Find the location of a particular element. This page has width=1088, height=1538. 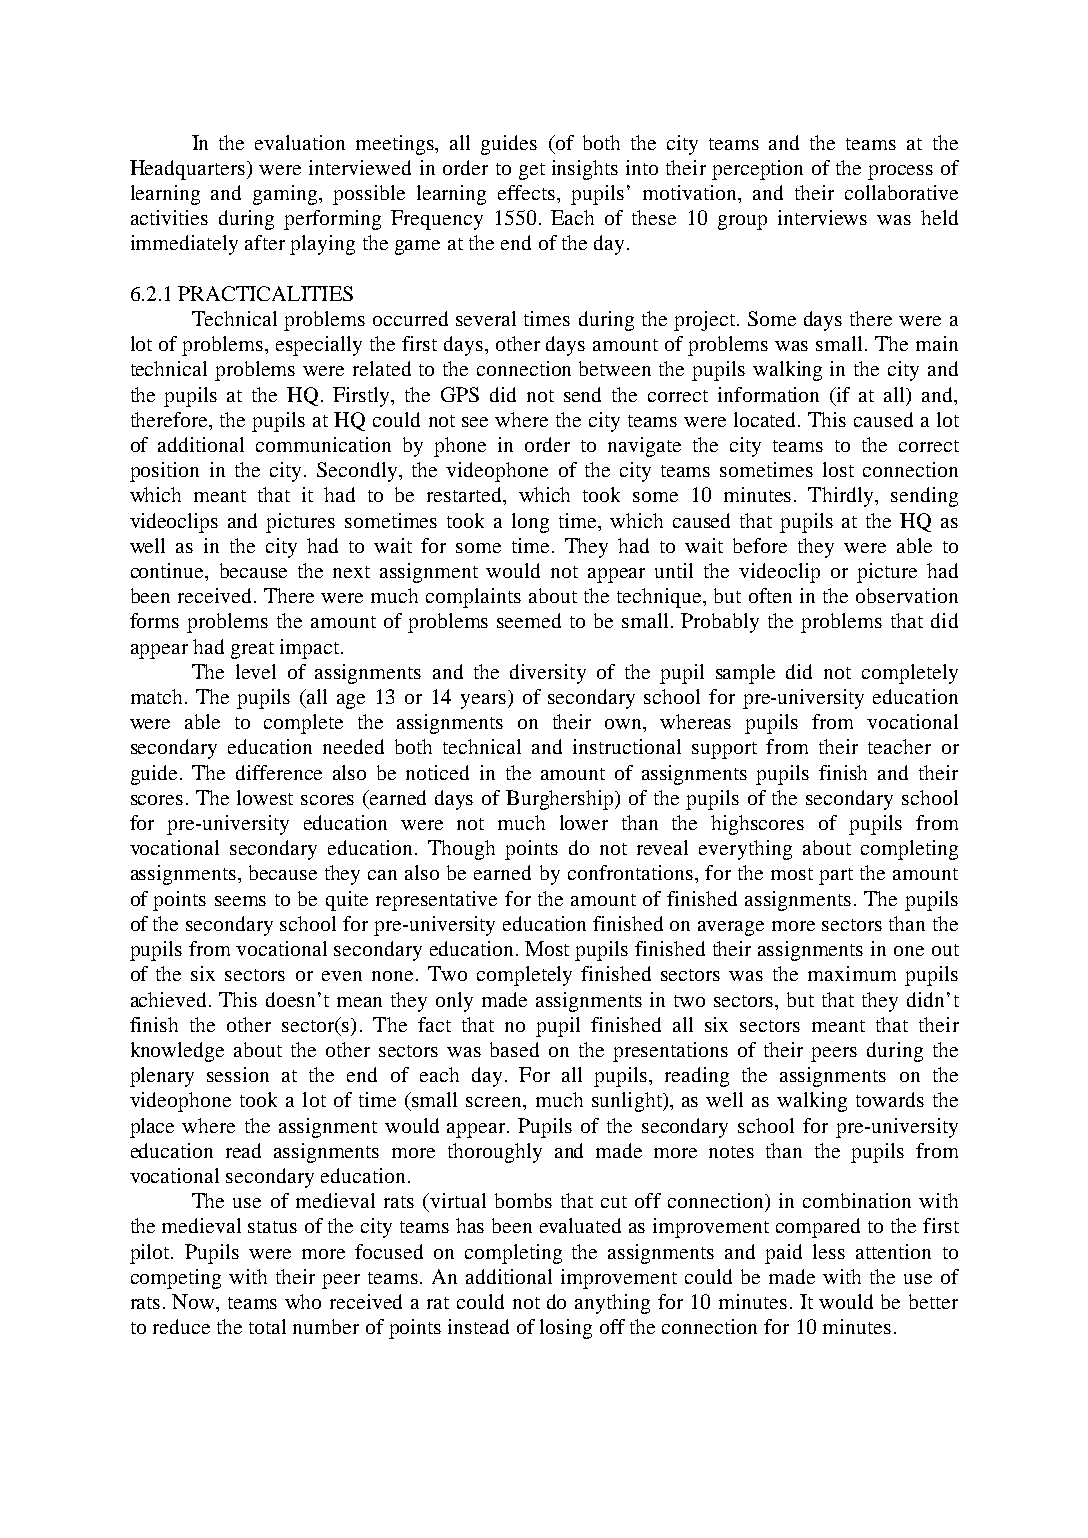

based is located at coordinates (514, 1049).
